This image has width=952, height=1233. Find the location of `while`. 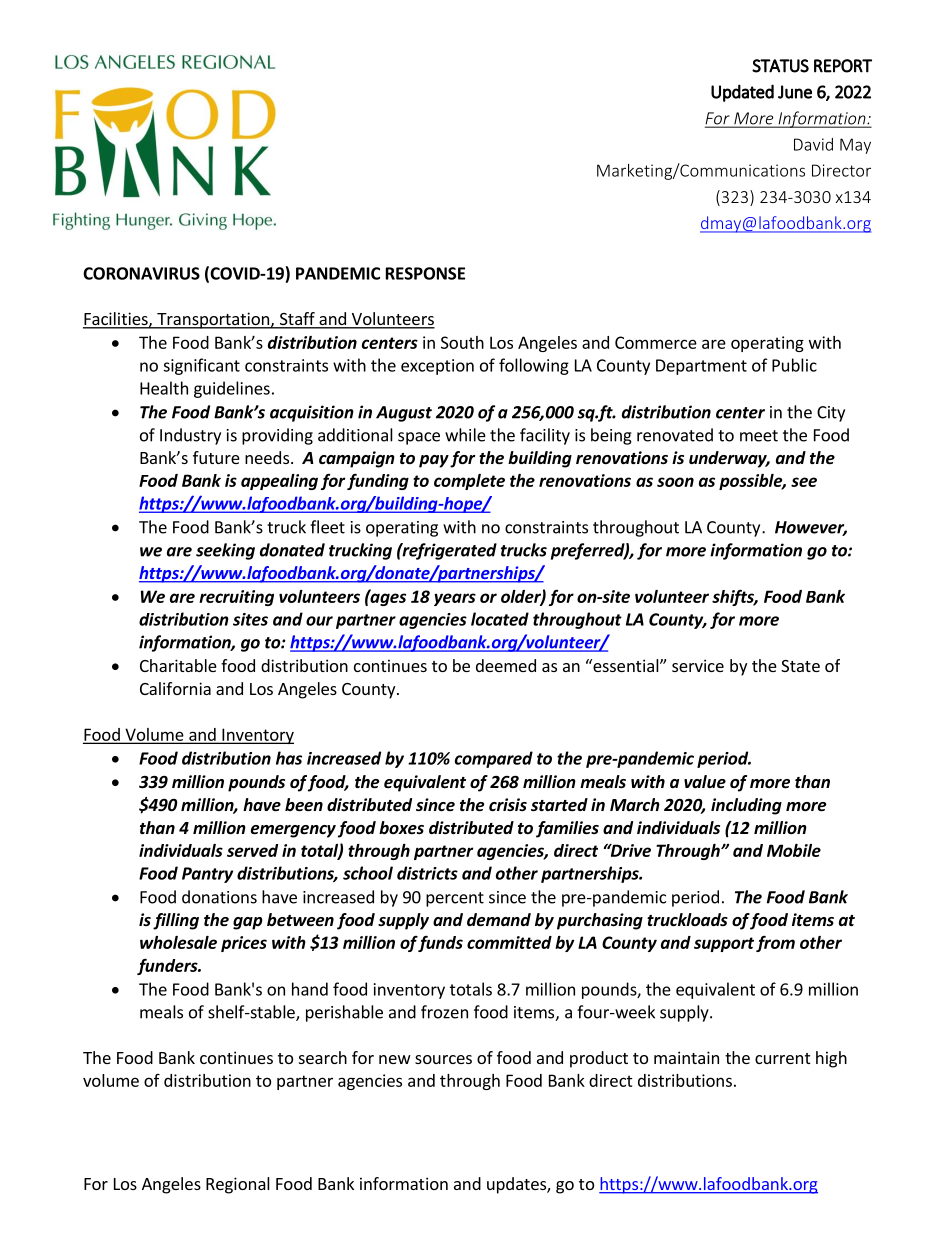

while is located at coordinates (465, 435).
